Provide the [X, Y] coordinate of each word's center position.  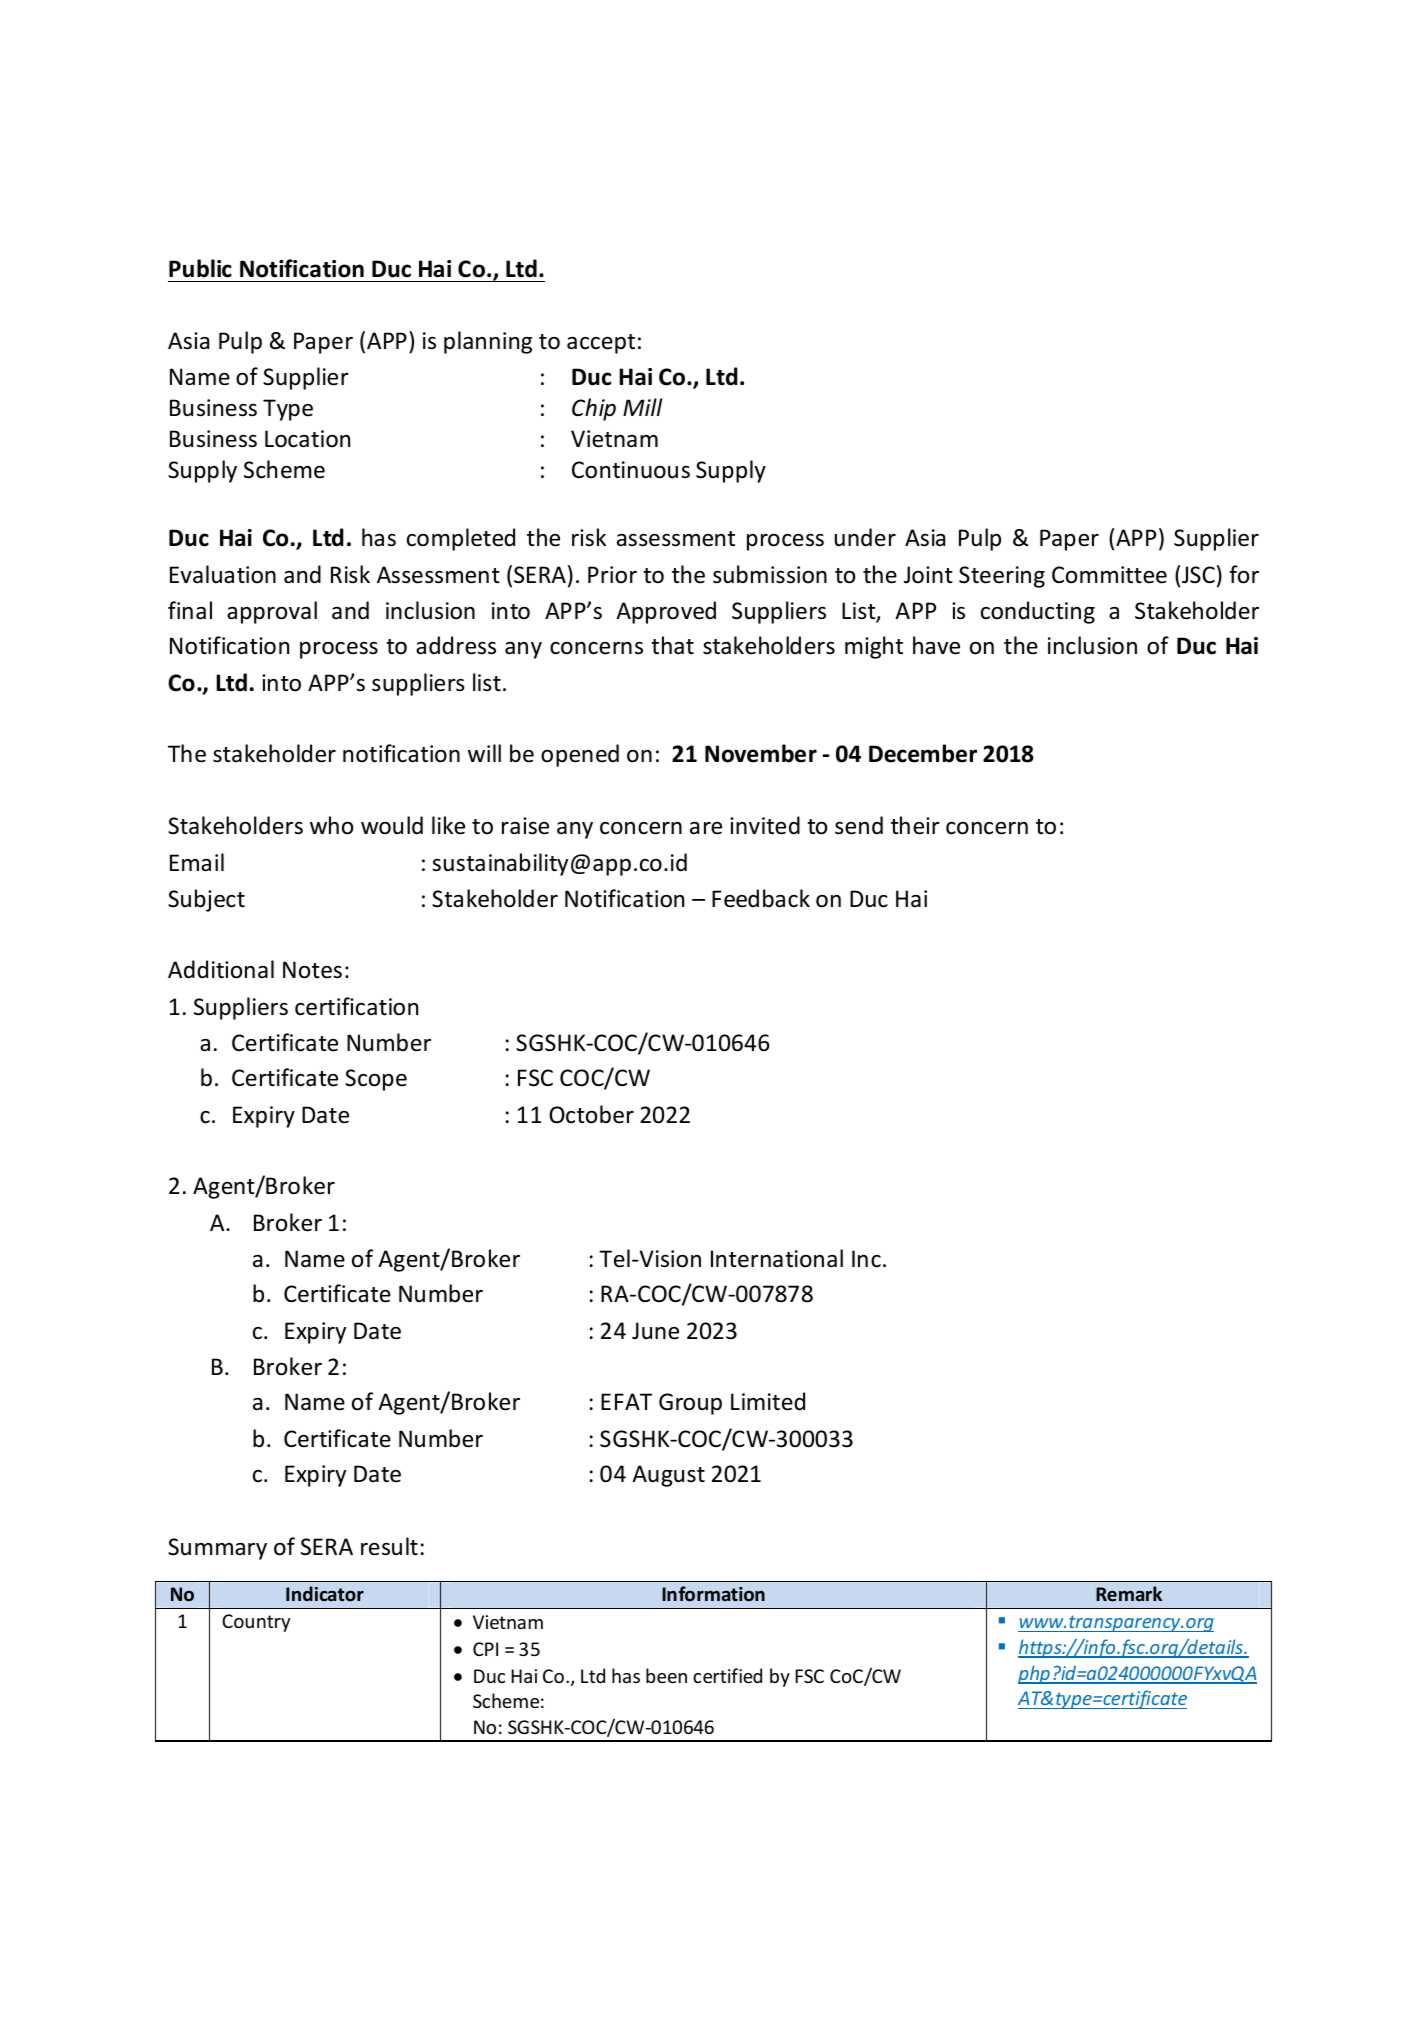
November [761, 753]
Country [256, 1623]
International [777, 1258]
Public [200, 268]
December [923, 753]
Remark [1129, 1593]
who [331, 825]
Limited [768, 1401]
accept [601, 344]
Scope [376, 1080]
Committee [1109, 575]
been [666, 1675]
